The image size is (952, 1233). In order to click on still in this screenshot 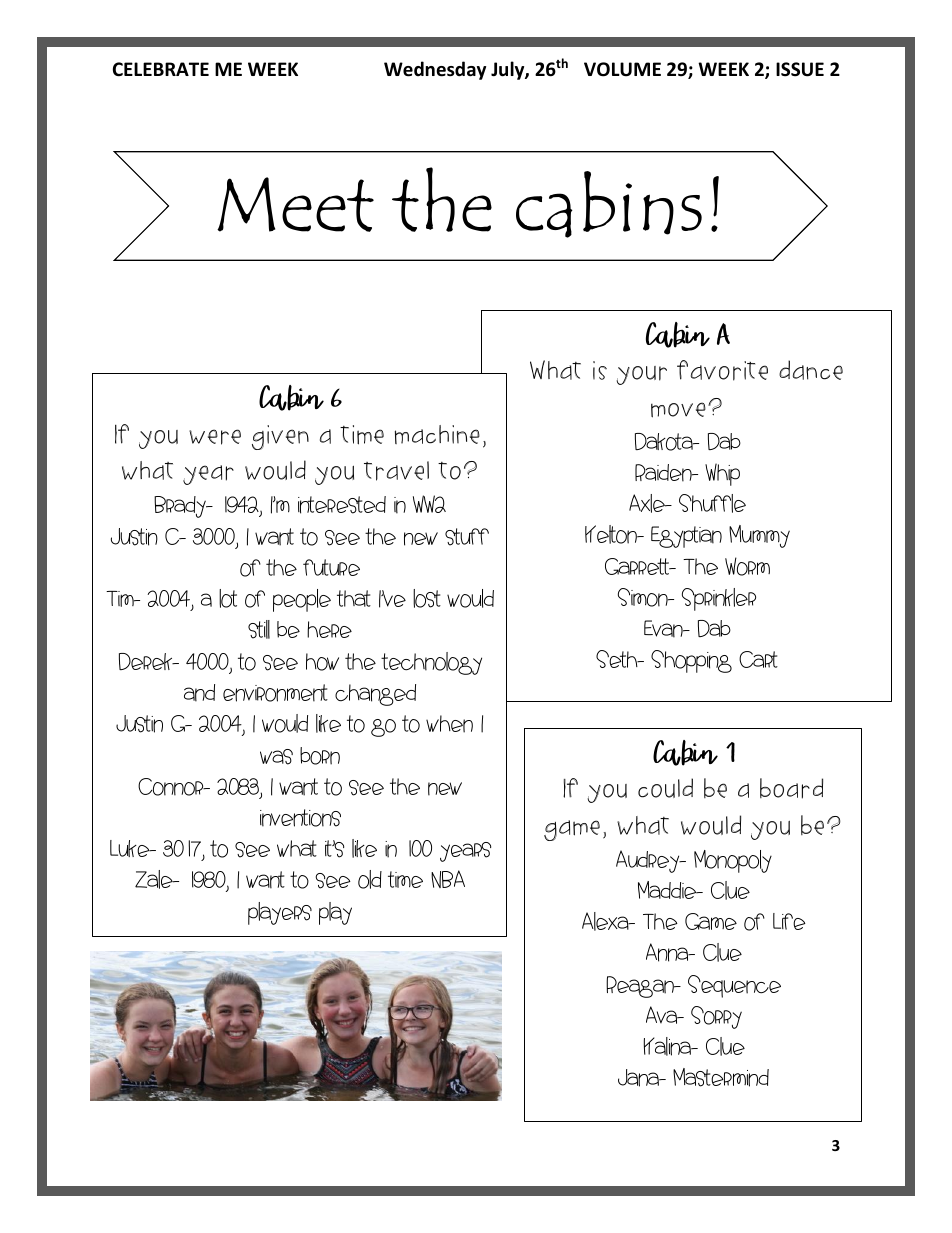, I will do `click(259, 629)`.
